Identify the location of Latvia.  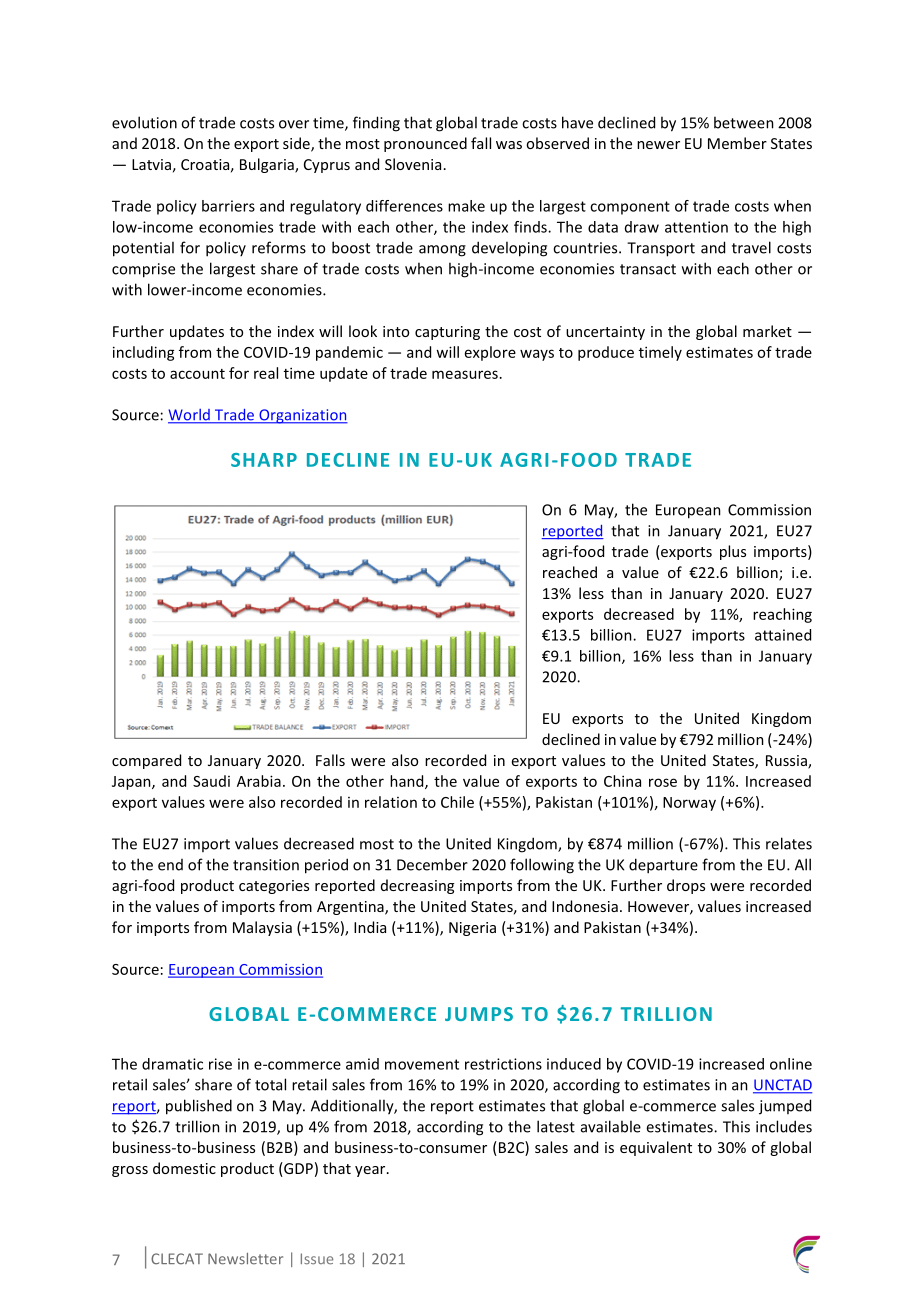
(151, 164).
